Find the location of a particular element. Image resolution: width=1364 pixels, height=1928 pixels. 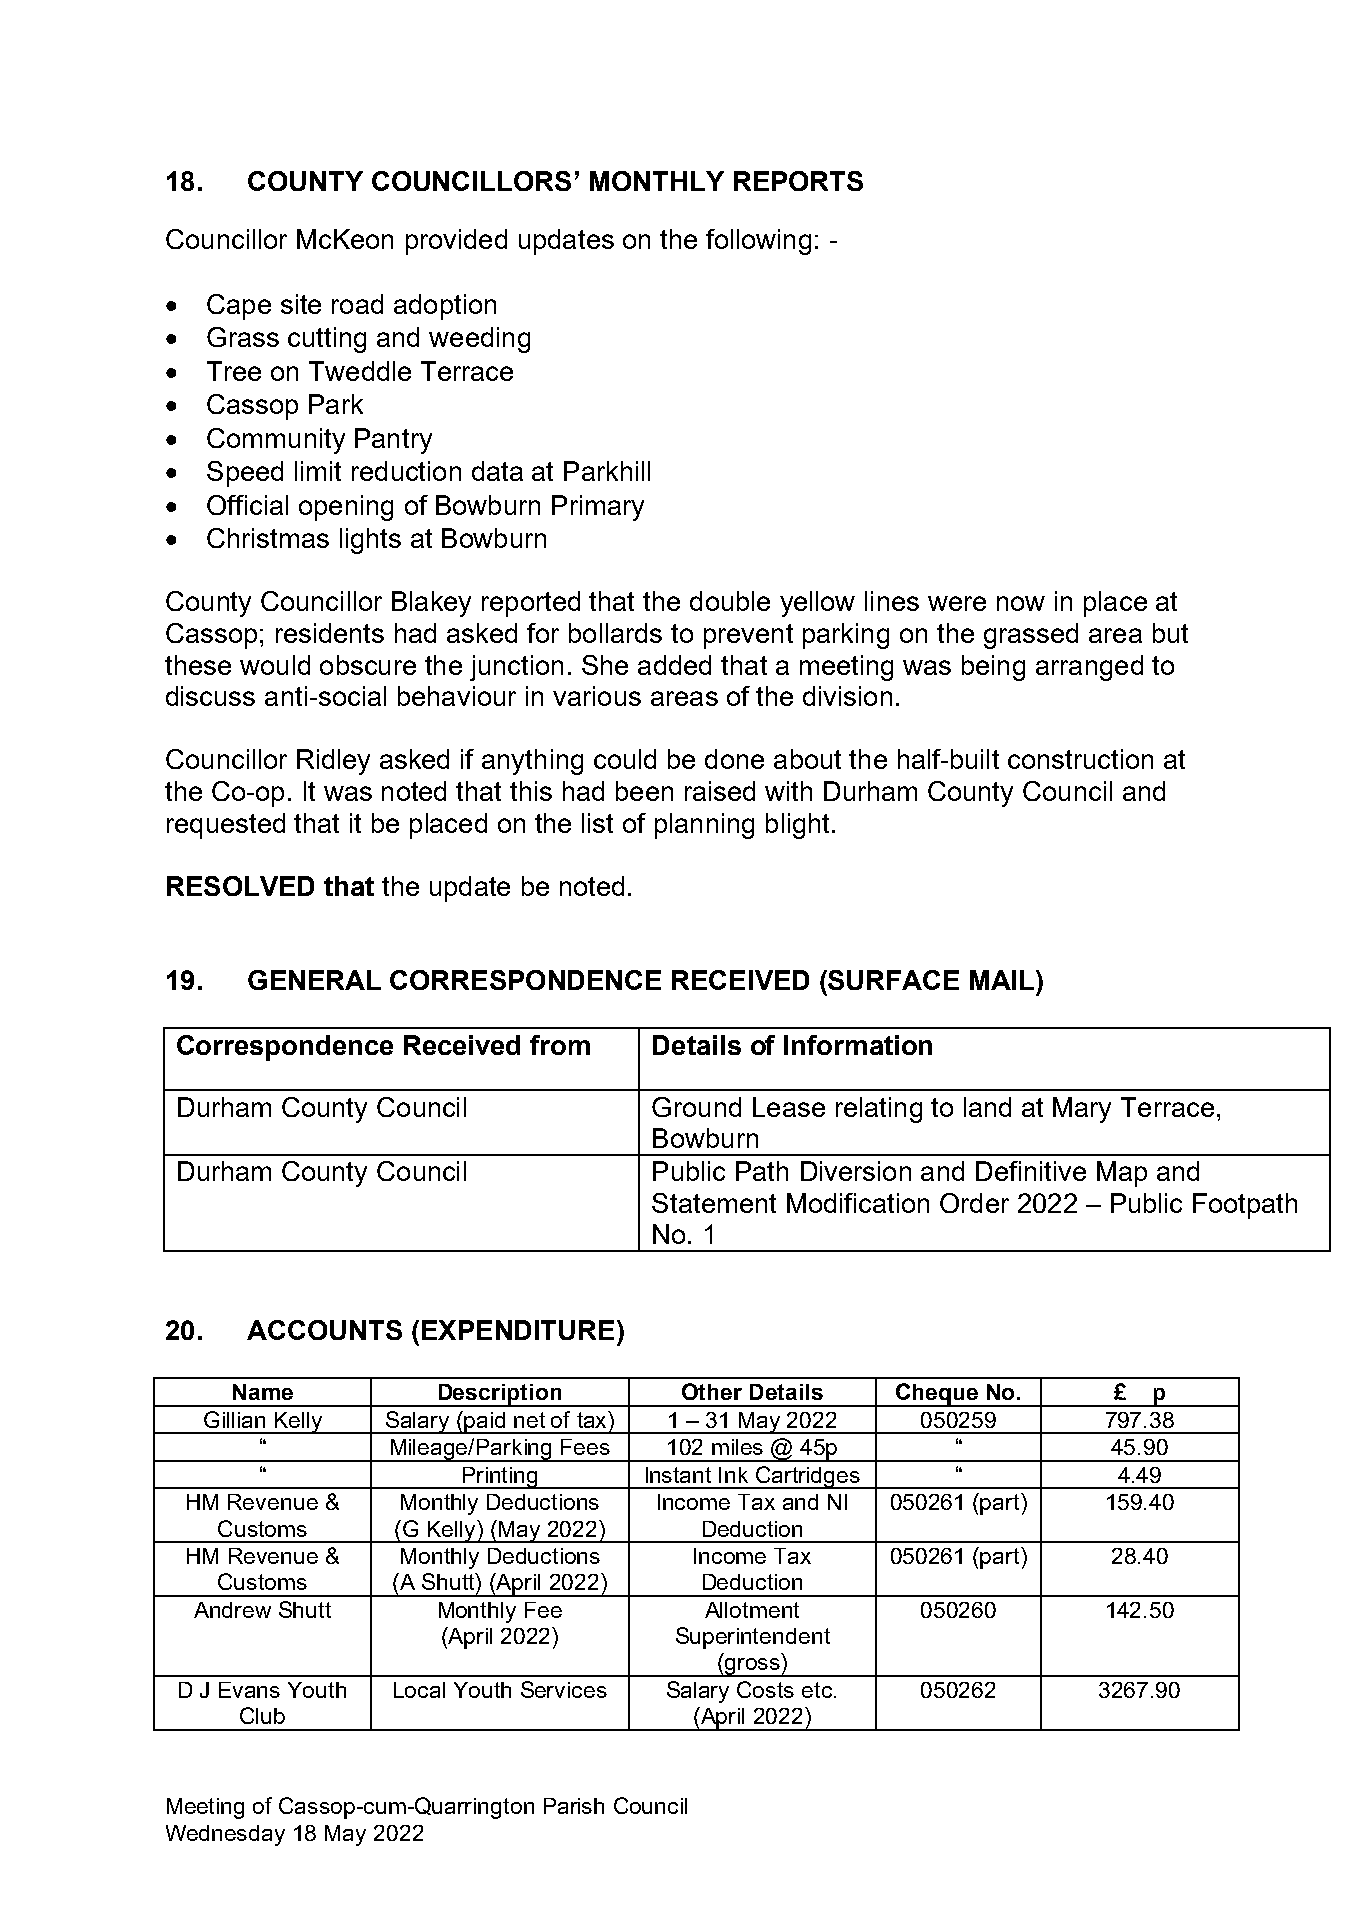

Other is located at coordinates (712, 1391).
